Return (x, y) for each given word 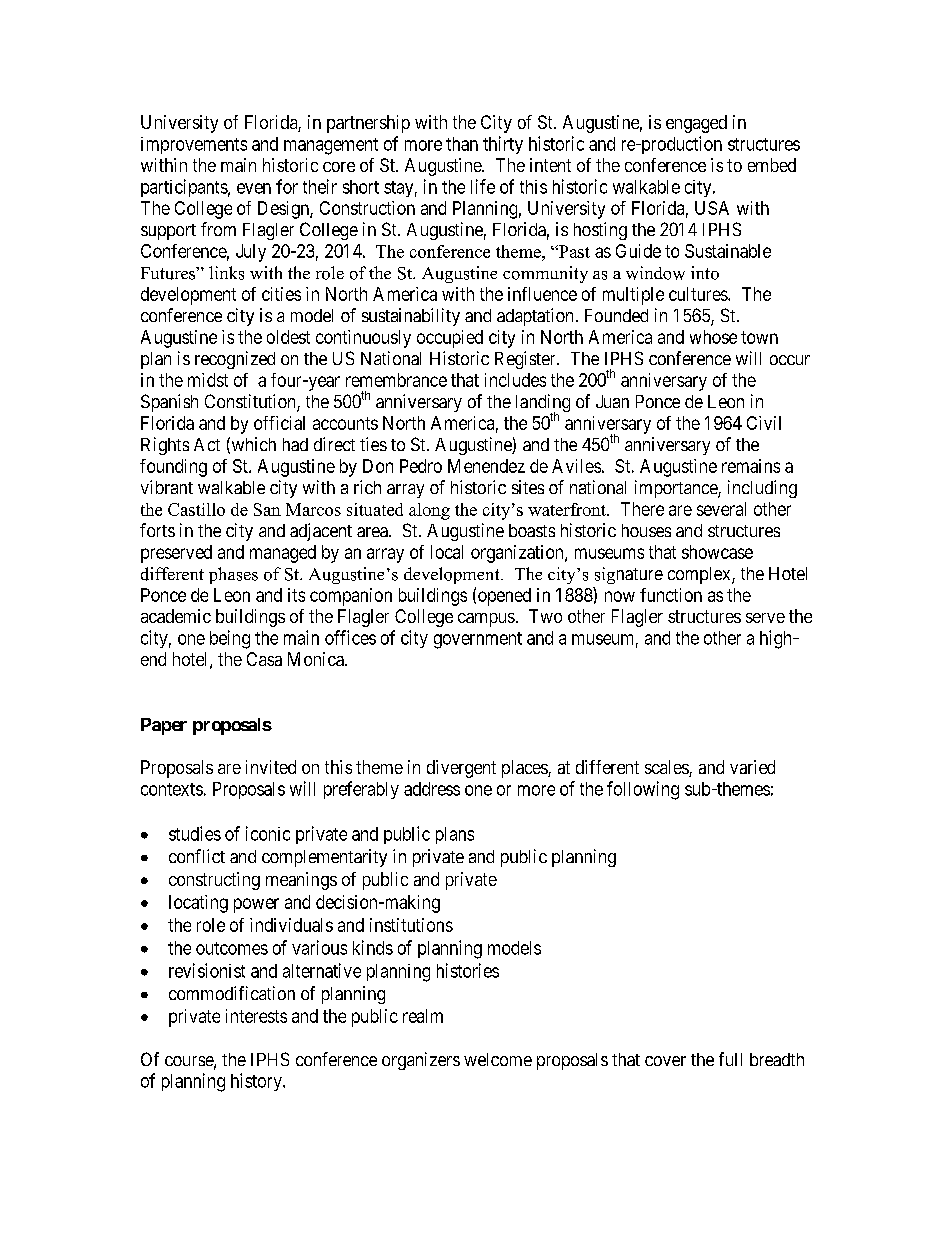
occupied (450, 339)
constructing (214, 881)
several (721, 509)
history (257, 1082)
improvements (194, 145)
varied (752, 767)
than (462, 144)
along (429, 511)
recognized (235, 360)
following (643, 790)
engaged (696, 124)
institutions (411, 925)
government (478, 640)
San (267, 509)
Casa (264, 659)
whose (713, 337)
